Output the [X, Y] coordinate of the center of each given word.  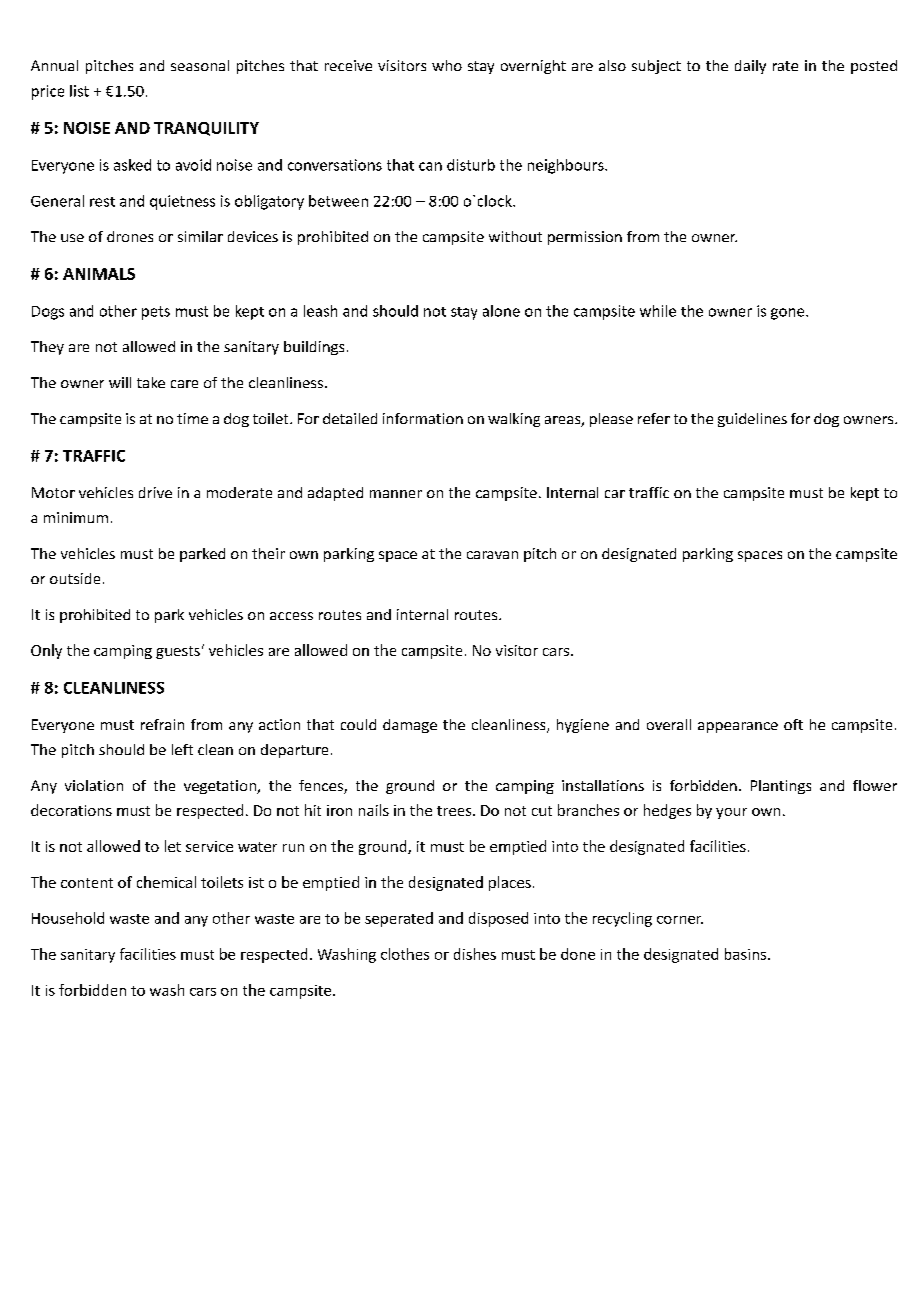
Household [68, 918]
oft [793, 724]
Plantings [781, 787]
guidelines [752, 420]
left [182, 749]
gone [789, 314]
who [447, 65]
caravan [492, 555]
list [79, 91]
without [515, 236]
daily [750, 67]
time [192, 418]
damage [410, 726]
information [423, 418]
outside [75, 578]
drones [130, 236]
